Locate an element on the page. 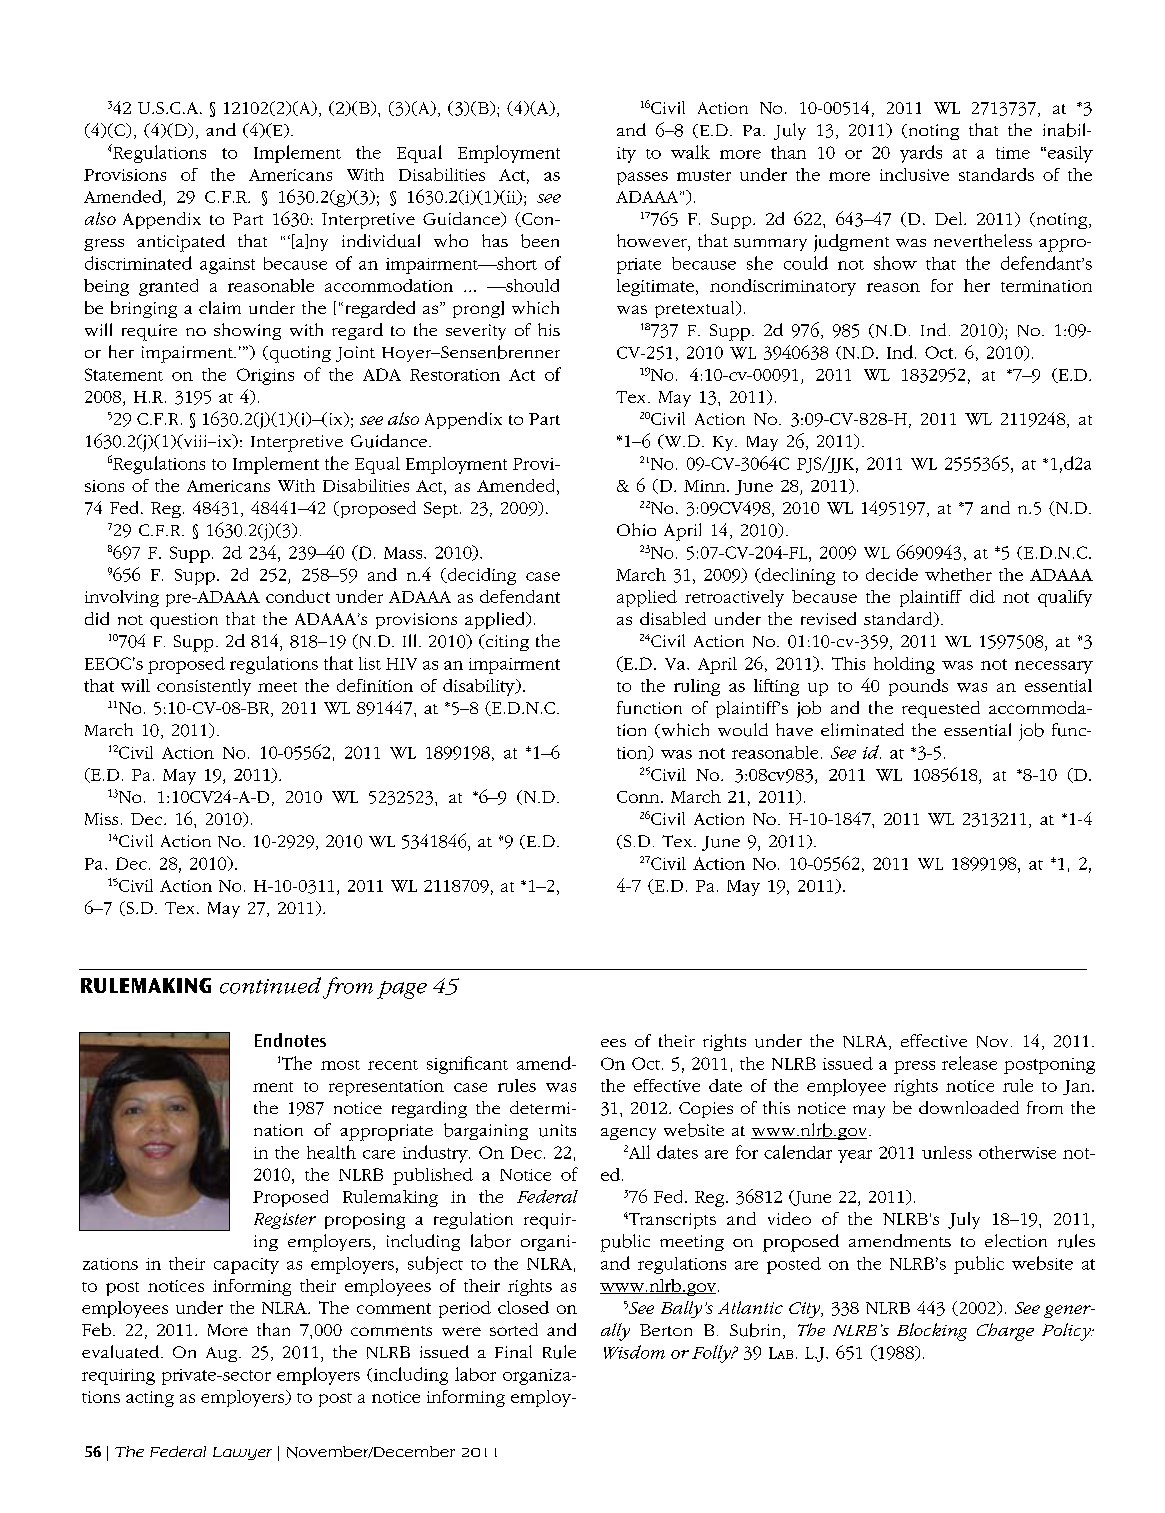 The height and width of the image is (1513, 1165). against is located at coordinates (227, 266).
